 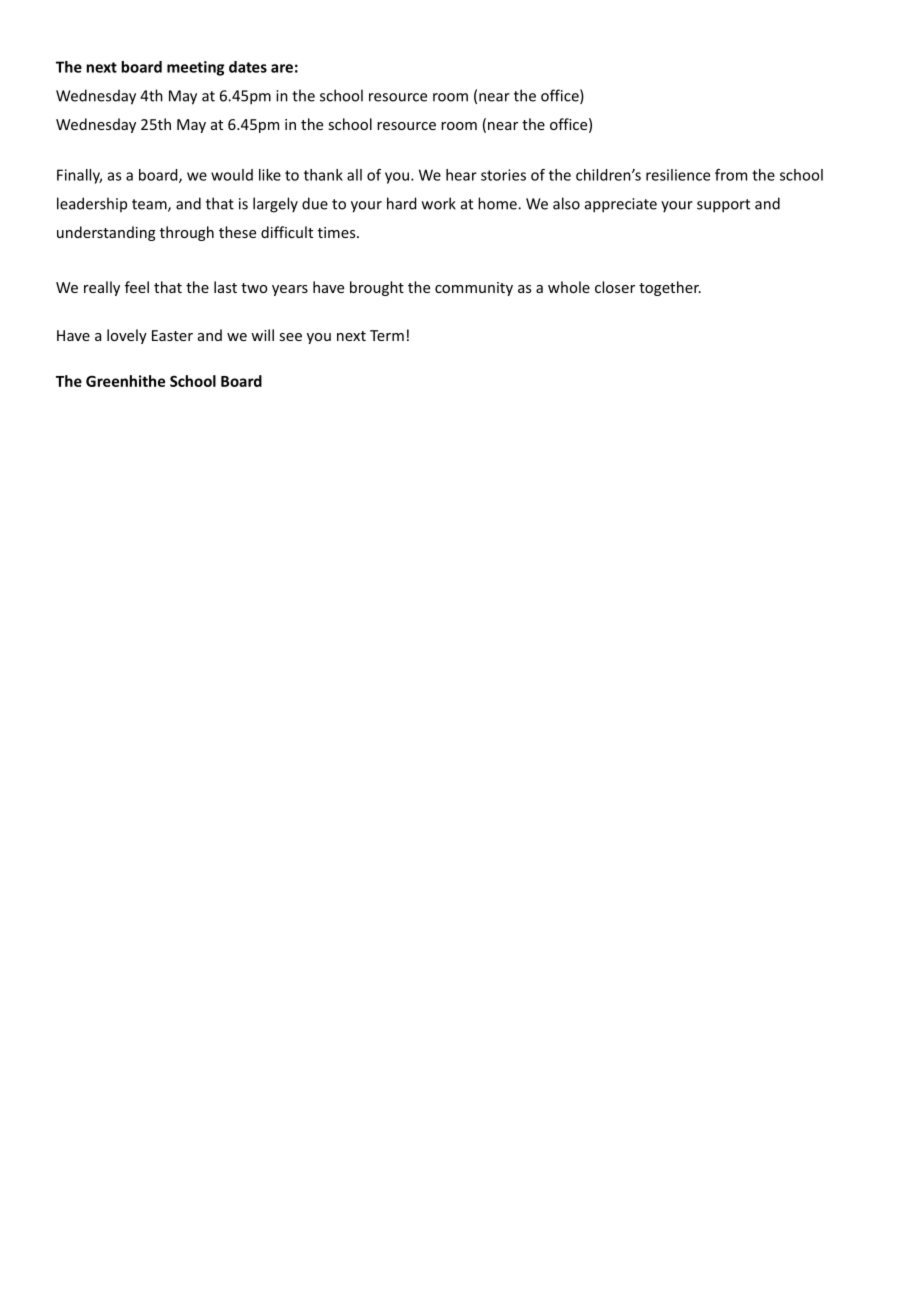 I want to click on support, so click(x=723, y=206).
